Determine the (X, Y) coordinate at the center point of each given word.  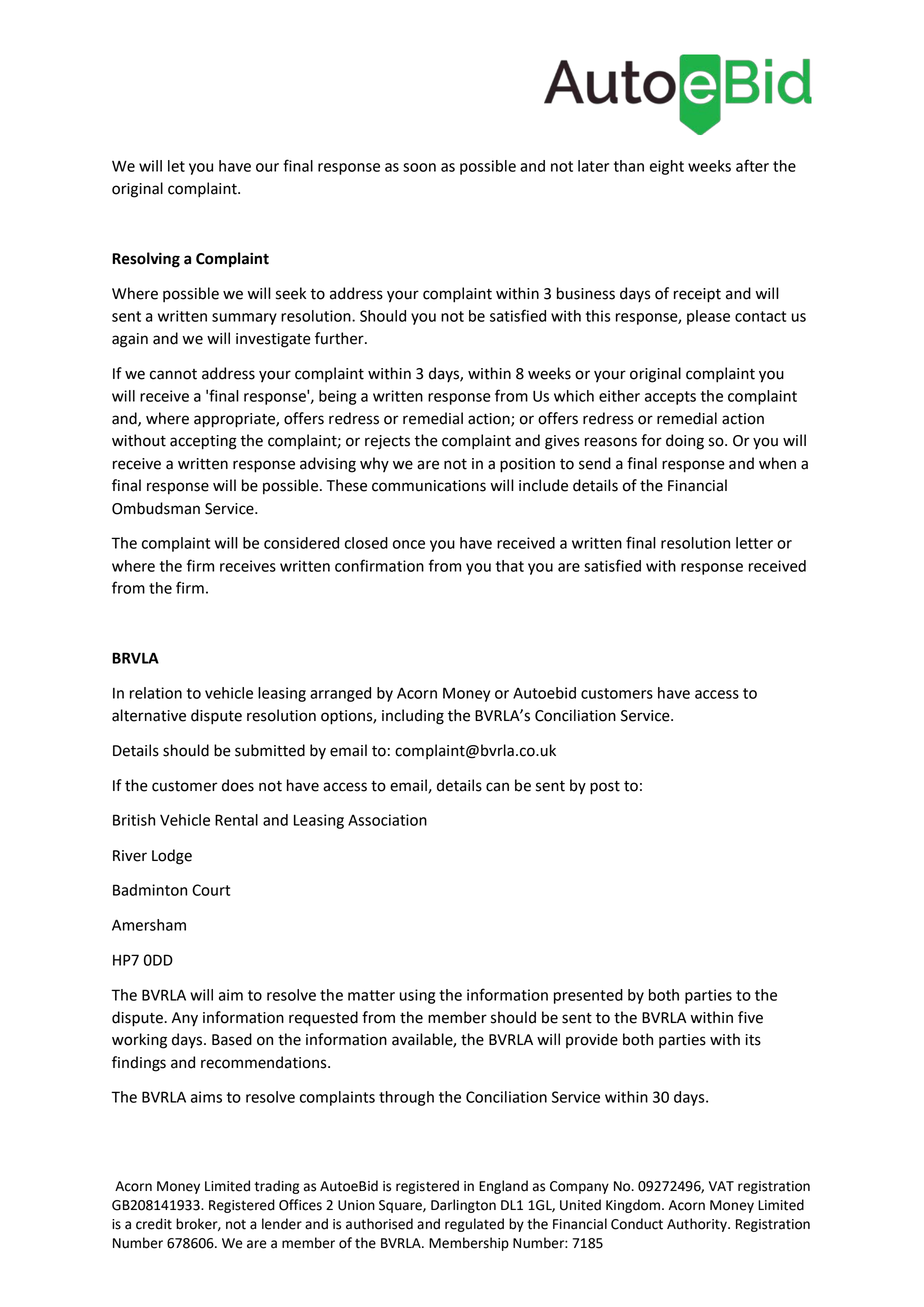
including (413, 717)
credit (154, 1224)
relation (156, 693)
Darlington (463, 1206)
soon (419, 167)
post (605, 788)
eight (667, 167)
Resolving (146, 260)
